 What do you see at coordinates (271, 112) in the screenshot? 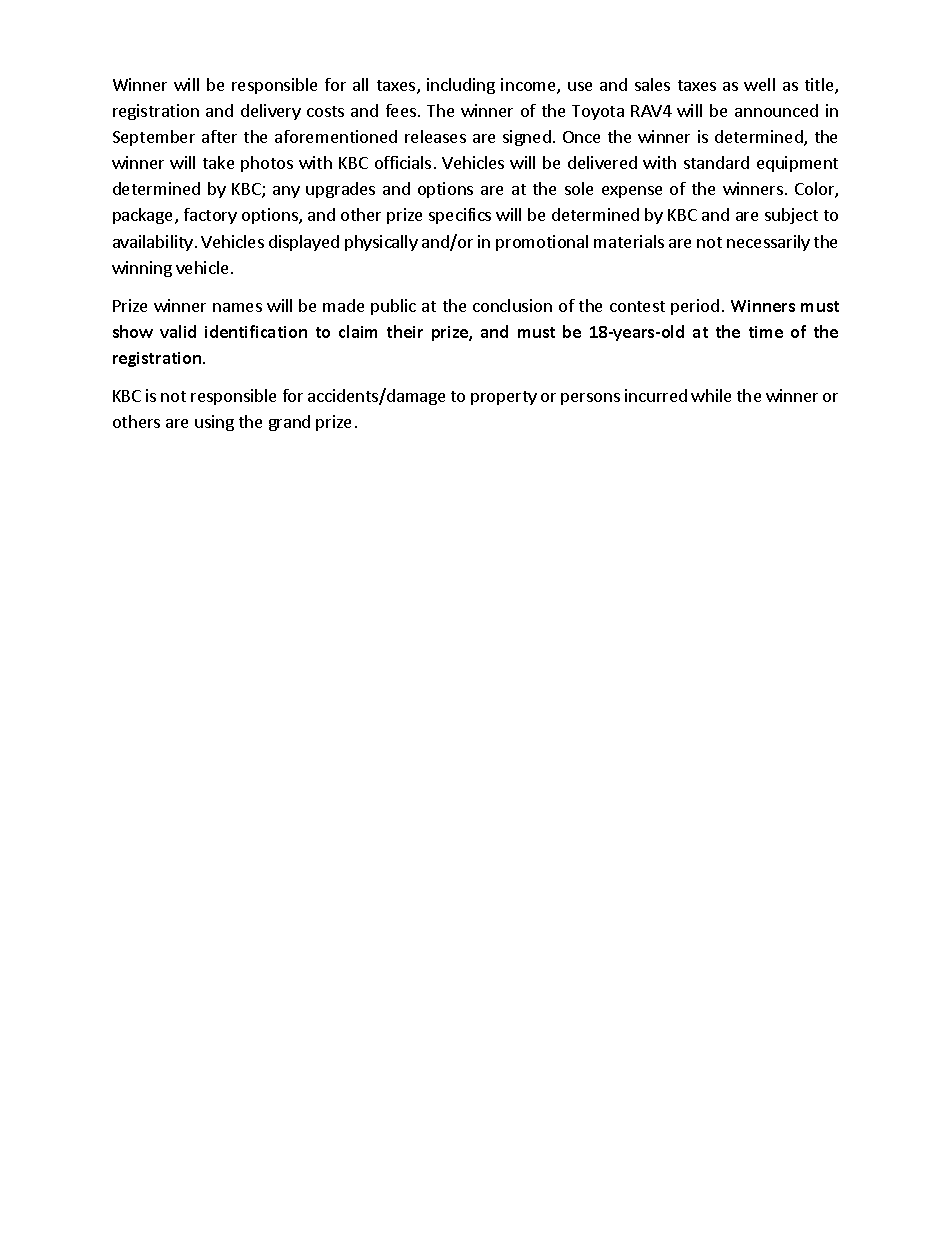
I see `delivery` at bounding box center [271, 112].
